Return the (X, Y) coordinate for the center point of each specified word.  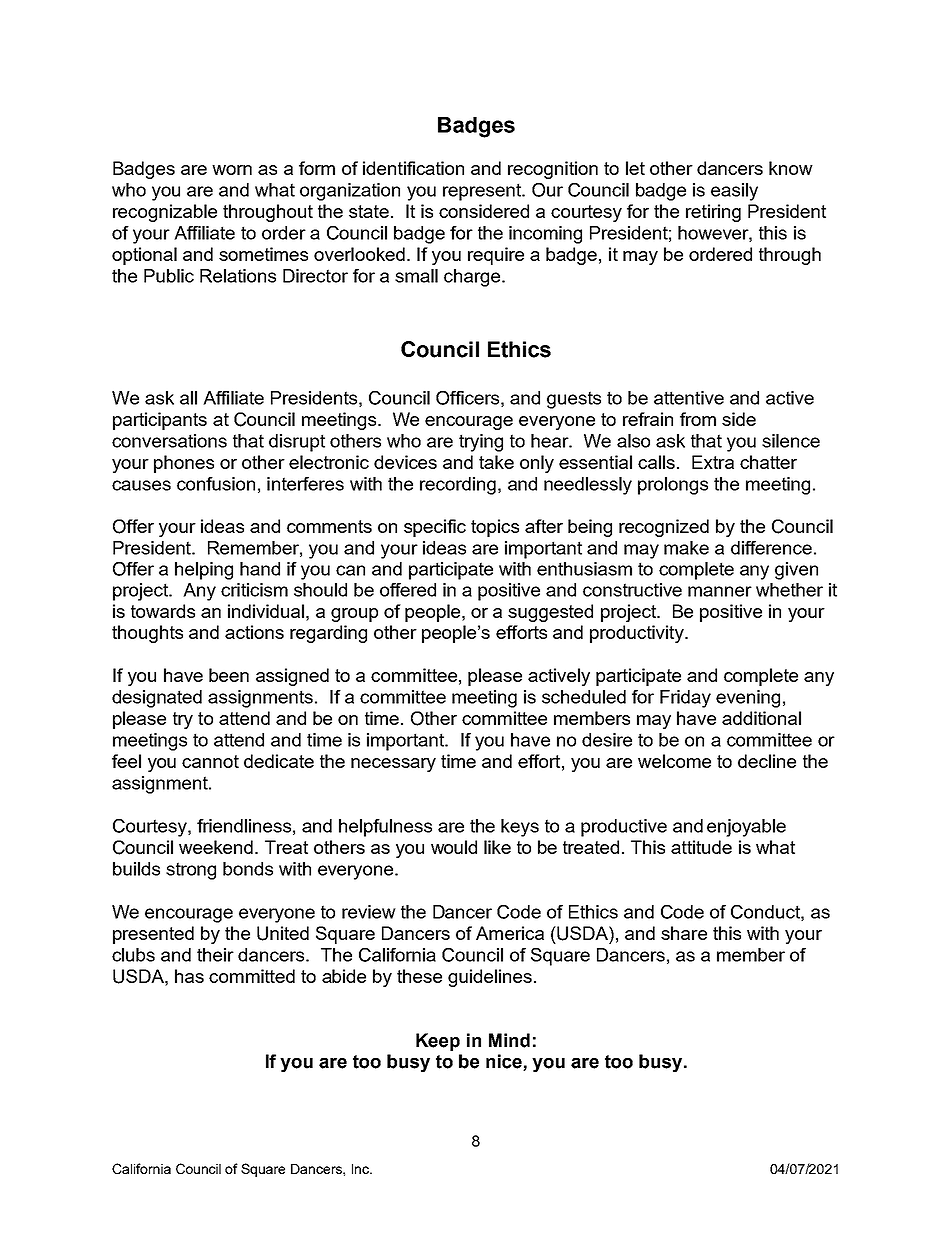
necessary (393, 765)
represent (483, 192)
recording (458, 486)
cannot (210, 761)
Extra (713, 462)
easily (734, 192)
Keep (438, 1042)
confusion (216, 484)
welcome (674, 761)
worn (232, 170)
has (189, 976)
